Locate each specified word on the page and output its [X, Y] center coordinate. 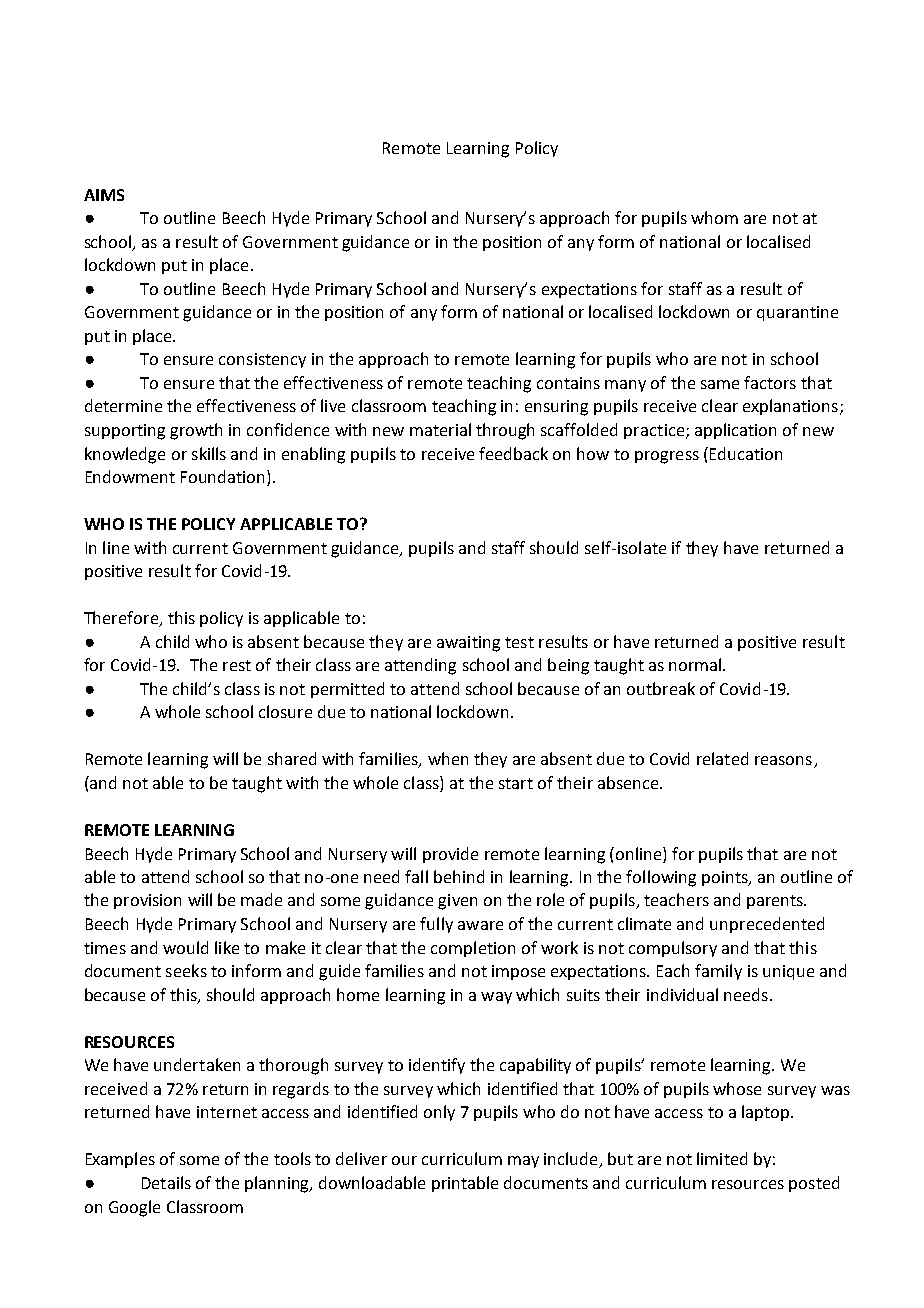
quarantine [797, 313]
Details [166, 1182]
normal [695, 664]
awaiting [468, 644]
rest [237, 665]
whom [714, 217]
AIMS [104, 195]
